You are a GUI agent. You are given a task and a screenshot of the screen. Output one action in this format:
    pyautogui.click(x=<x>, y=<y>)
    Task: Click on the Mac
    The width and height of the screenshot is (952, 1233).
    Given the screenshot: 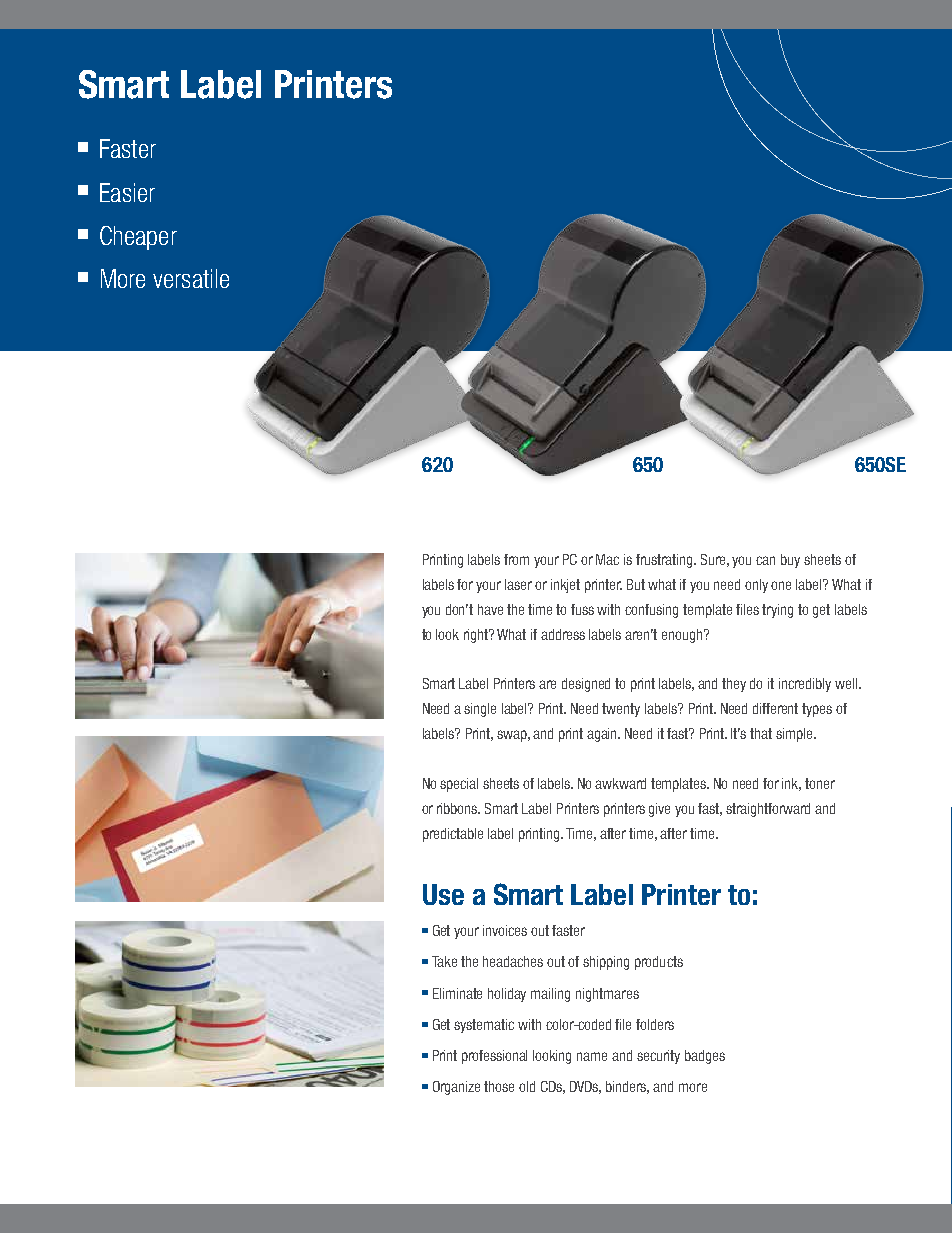 What is the action you would take?
    pyautogui.click(x=607, y=559)
